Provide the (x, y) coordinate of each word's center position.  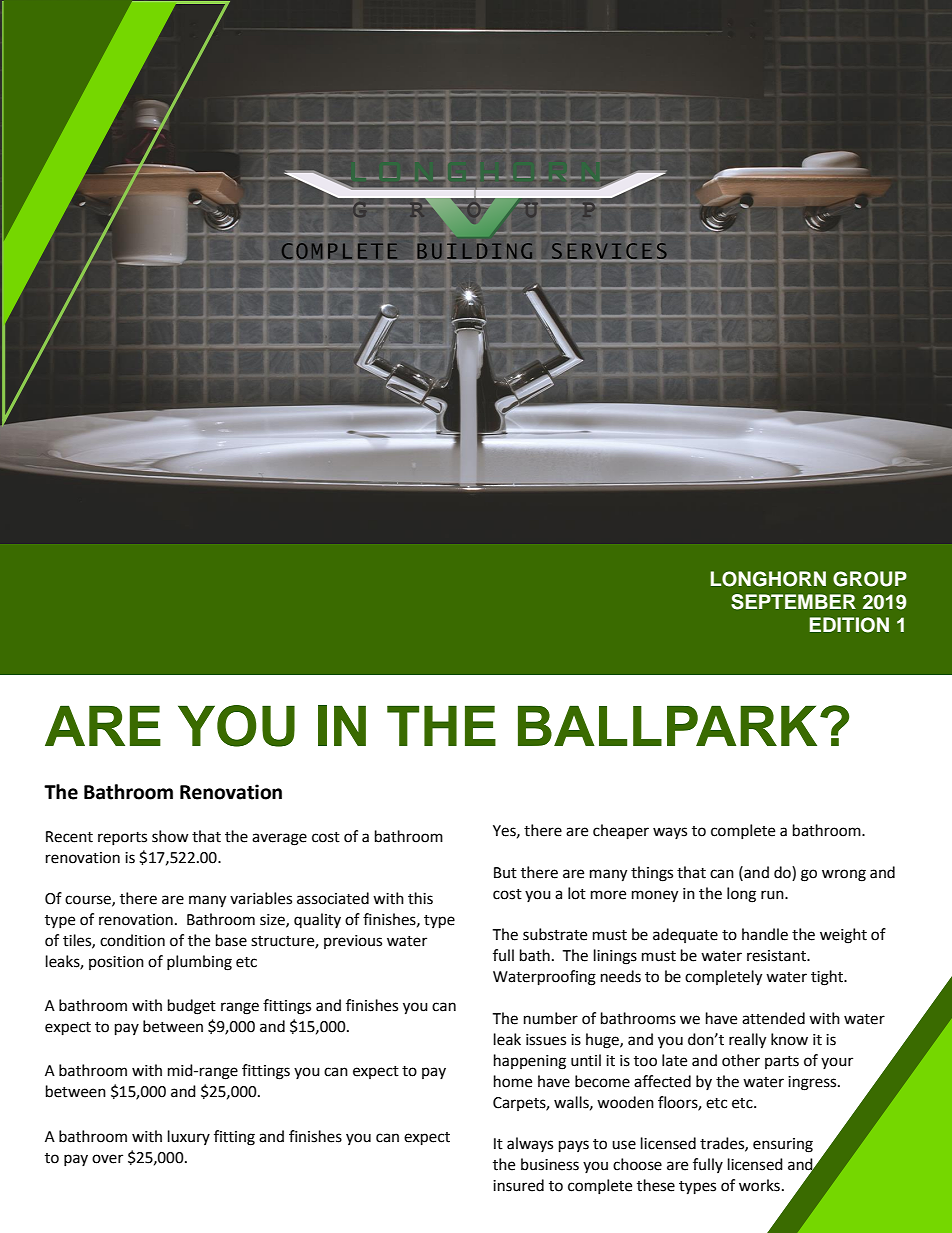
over (107, 1159)
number (551, 1018)
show (170, 836)
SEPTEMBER (793, 602)
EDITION (849, 625)
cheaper (621, 832)
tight (828, 978)
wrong (844, 875)
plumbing (199, 963)
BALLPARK (667, 725)
